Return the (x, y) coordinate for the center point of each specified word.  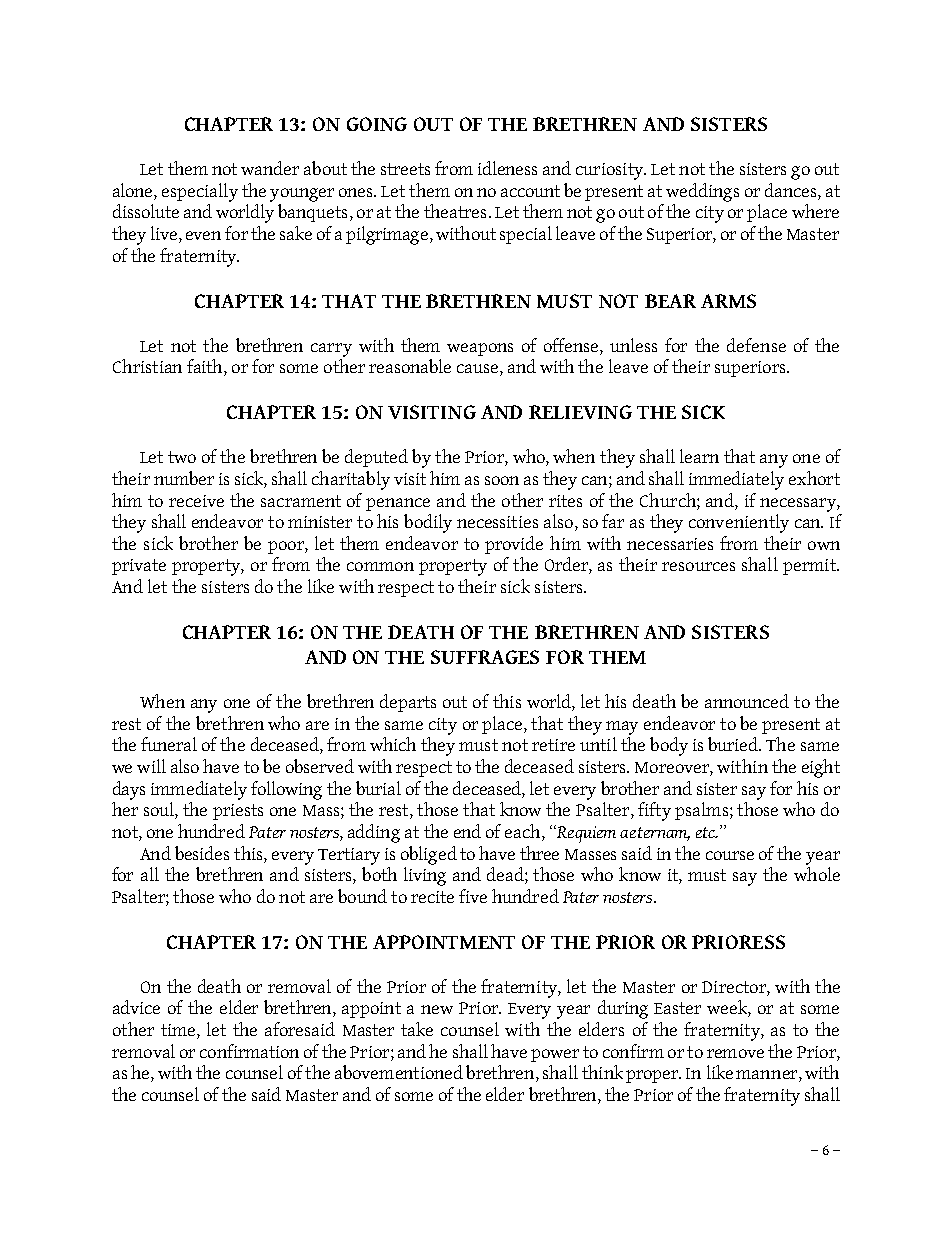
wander (270, 168)
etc (707, 832)
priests (238, 812)
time (179, 1031)
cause (479, 370)
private (139, 567)
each (524, 832)
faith (206, 367)
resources (698, 566)
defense (756, 345)
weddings (702, 192)
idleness (507, 168)
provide (514, 545)
